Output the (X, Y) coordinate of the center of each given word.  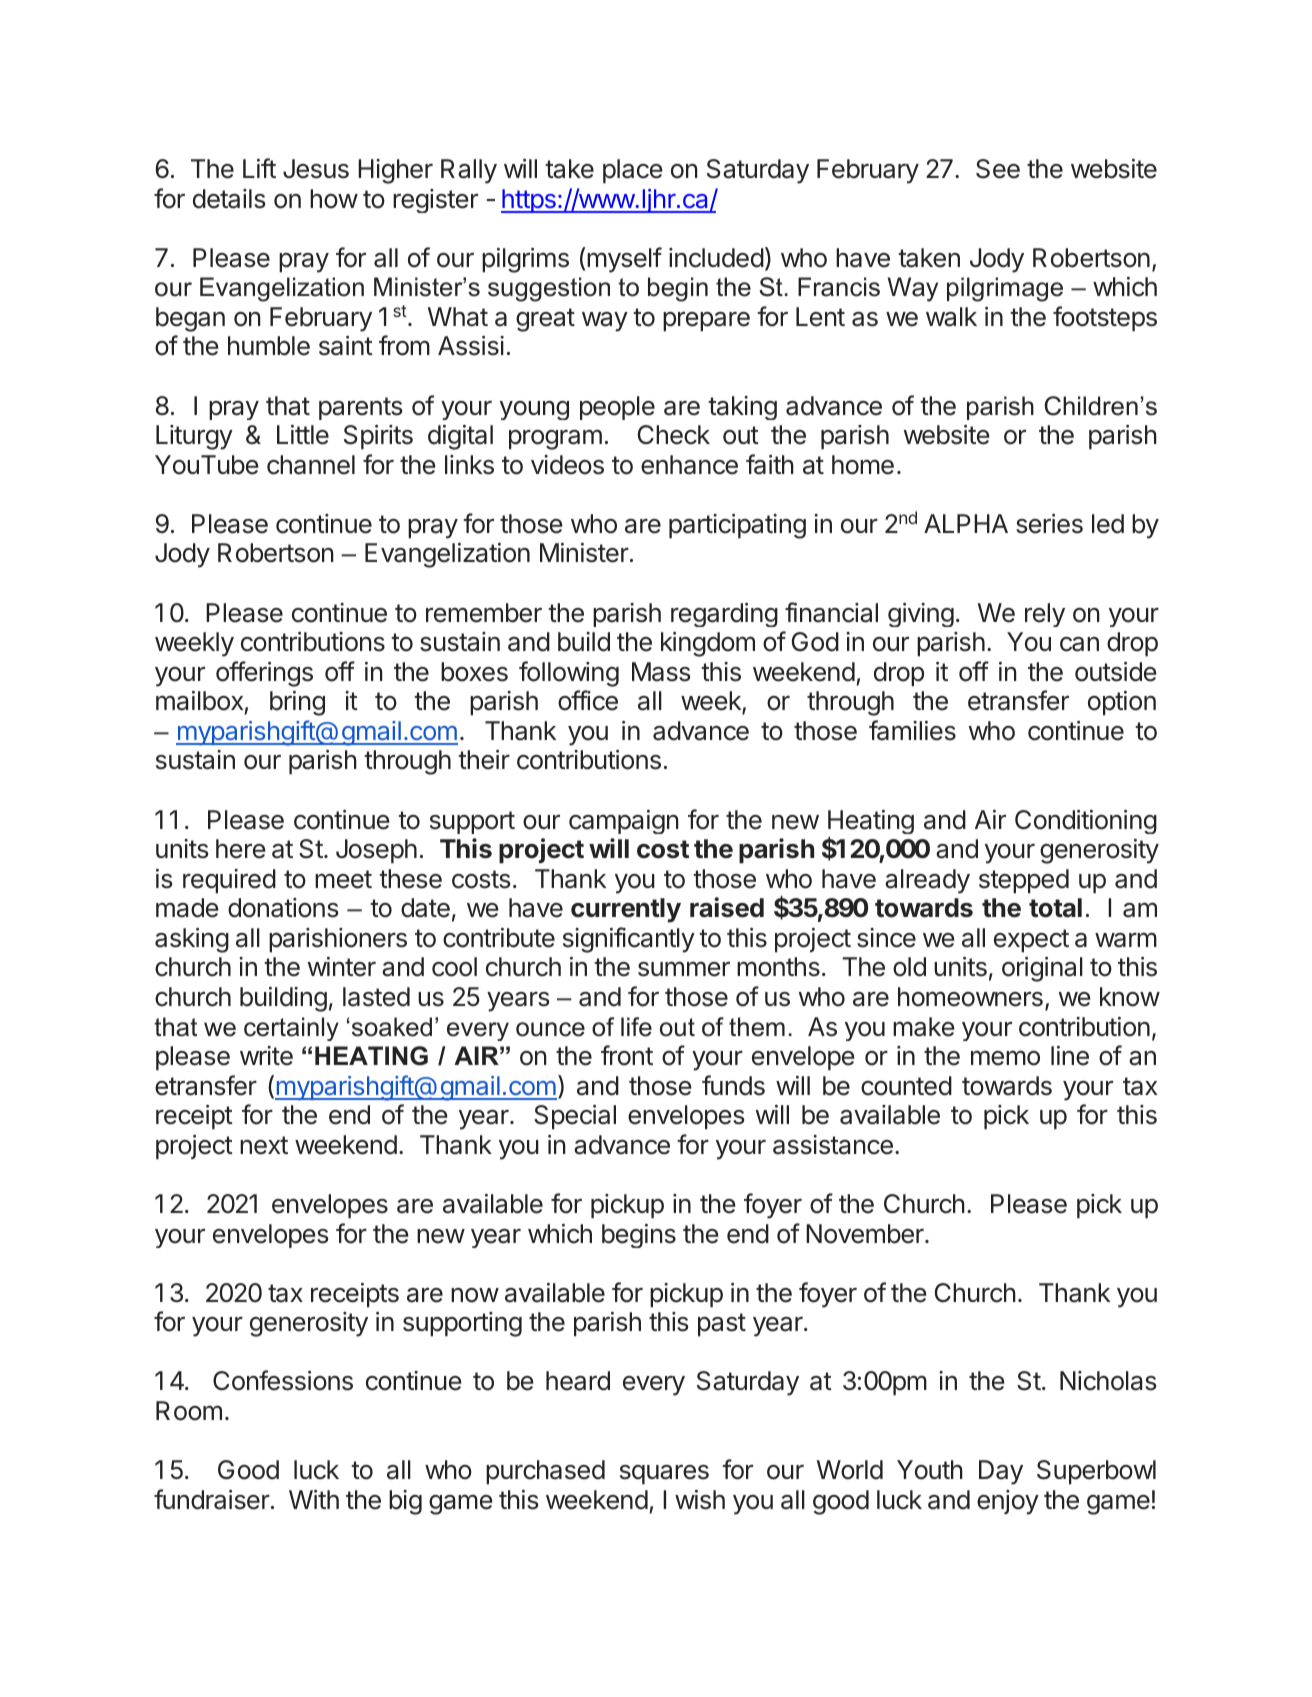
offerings (264, 674)
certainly (291, 1029)
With (314, 1499)
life (636, 1027)
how (334, 199)
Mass (661, 672)
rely (1045, 615)
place (633, 171)
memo (1005, 1058)
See (998, 169)
